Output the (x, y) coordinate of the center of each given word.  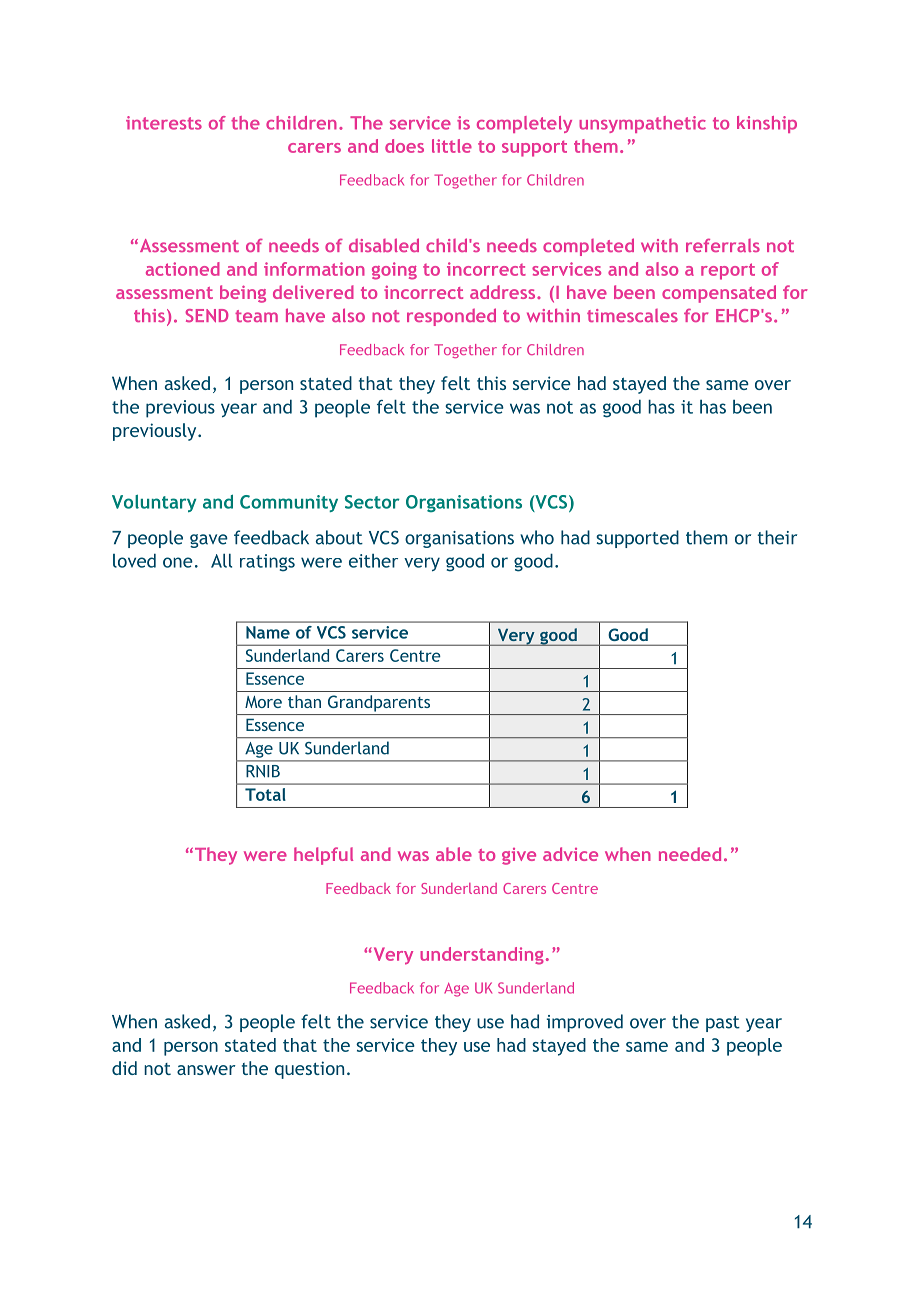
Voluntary (154, 503)
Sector (372, 502)
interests (164, 123)
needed (690, 854)
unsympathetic (642, 124)
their (777, 537)
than (304, 701)
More (263, 702)
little (452, 146)
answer (206, 1070)
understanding (482, 956)
